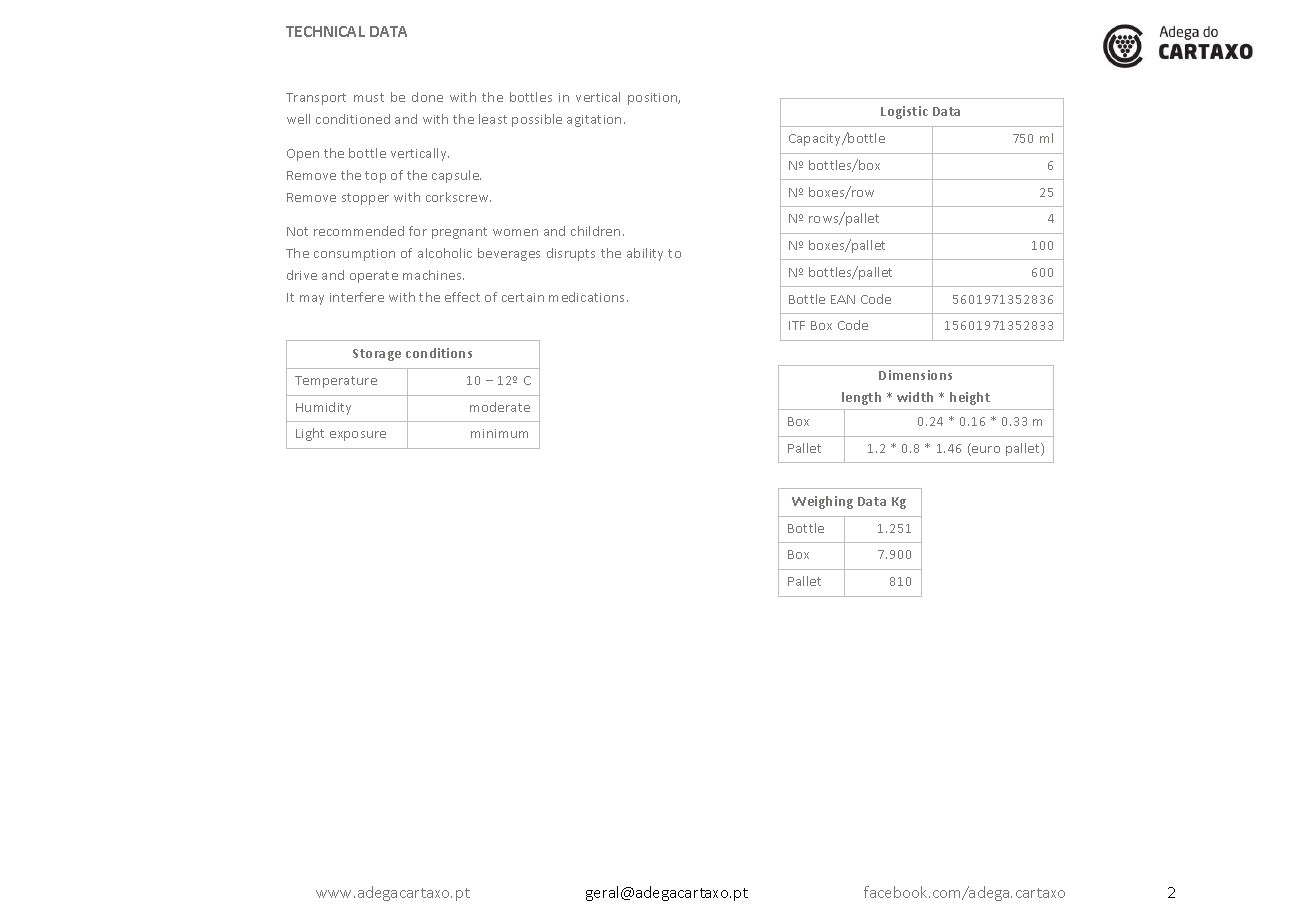 The width and height of the screenshot is (1308, 924). Describe the element at coordinates (303, 155) in the screenshot. I see `Open` at that location.
